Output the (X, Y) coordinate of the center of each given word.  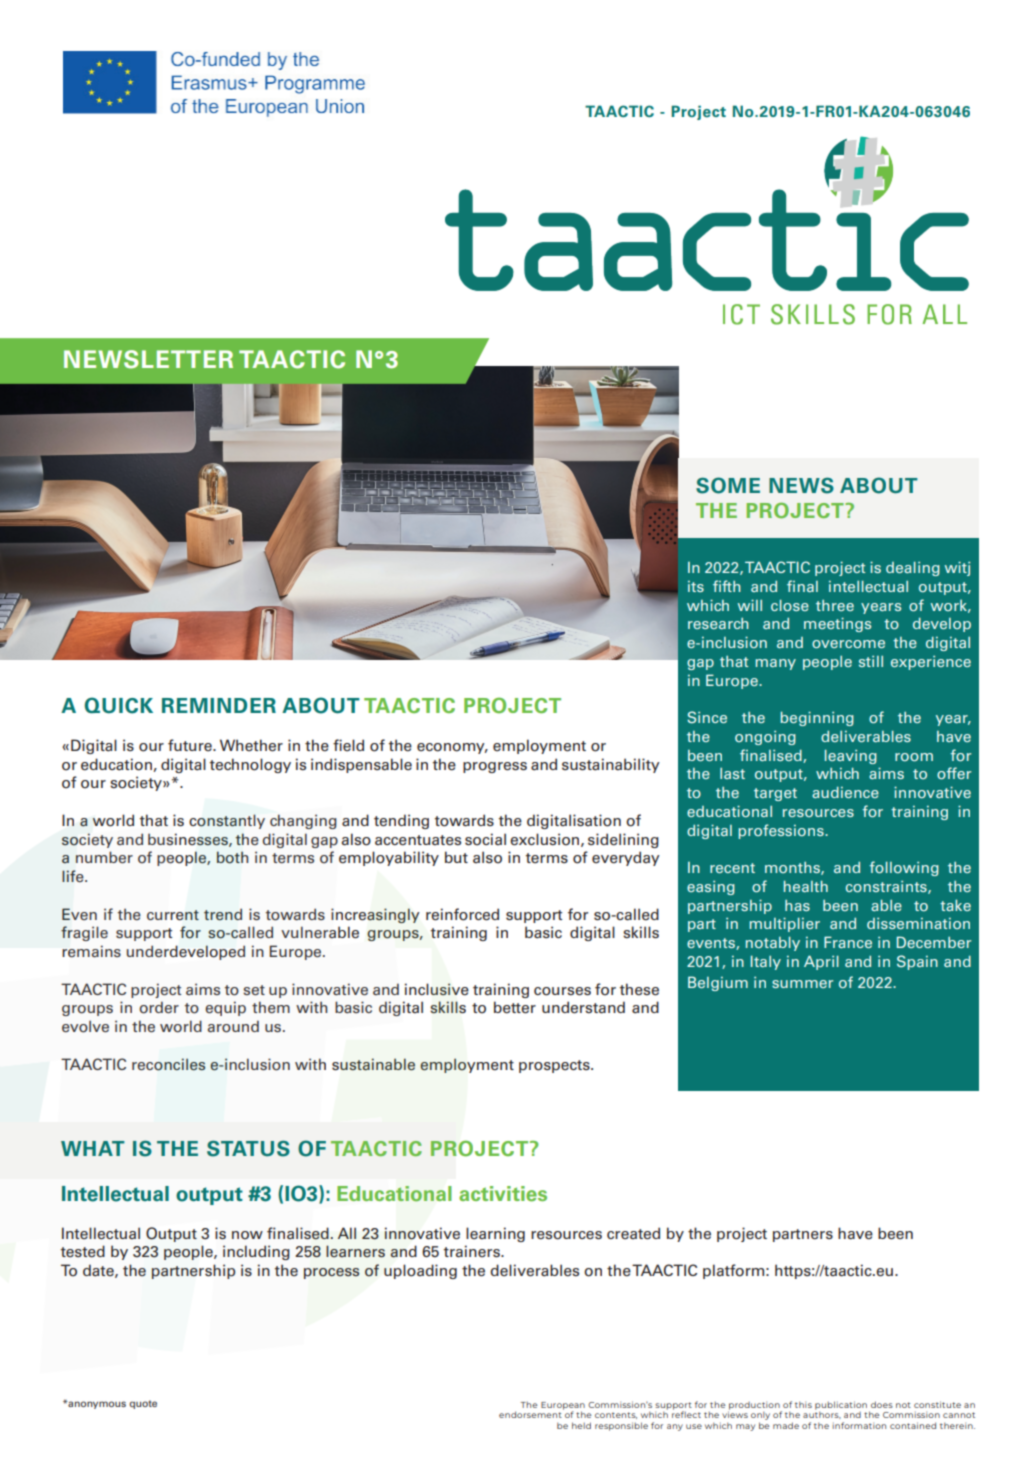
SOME (728, 485)
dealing (913, 569)
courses (562, 991)
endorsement (531, 1413)
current (173, 915)
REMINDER (219, 705)
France (848, 942)
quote (143, 1404)
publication (841, 1405)
